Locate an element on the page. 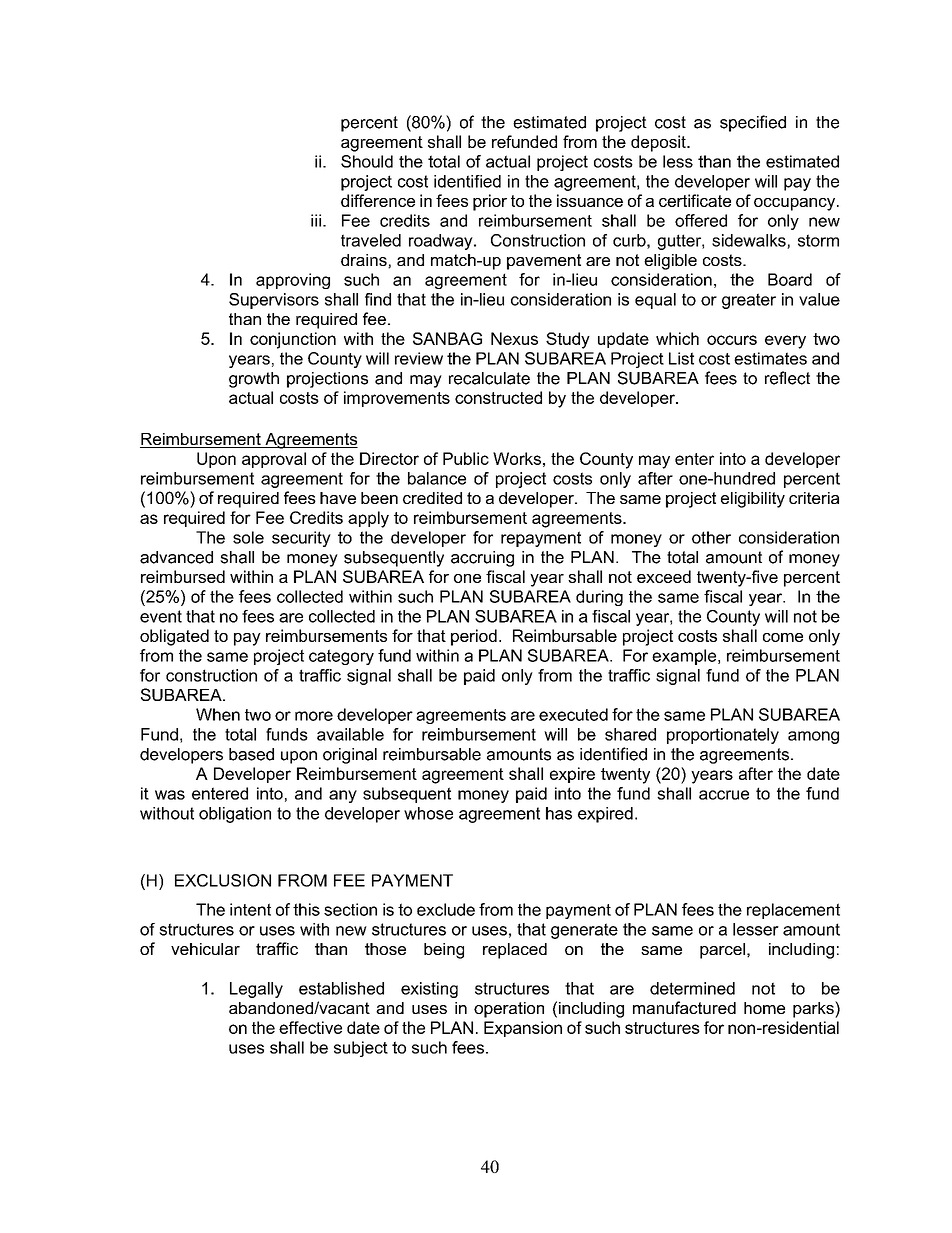  operation is located at coordinates (509, 1010).
